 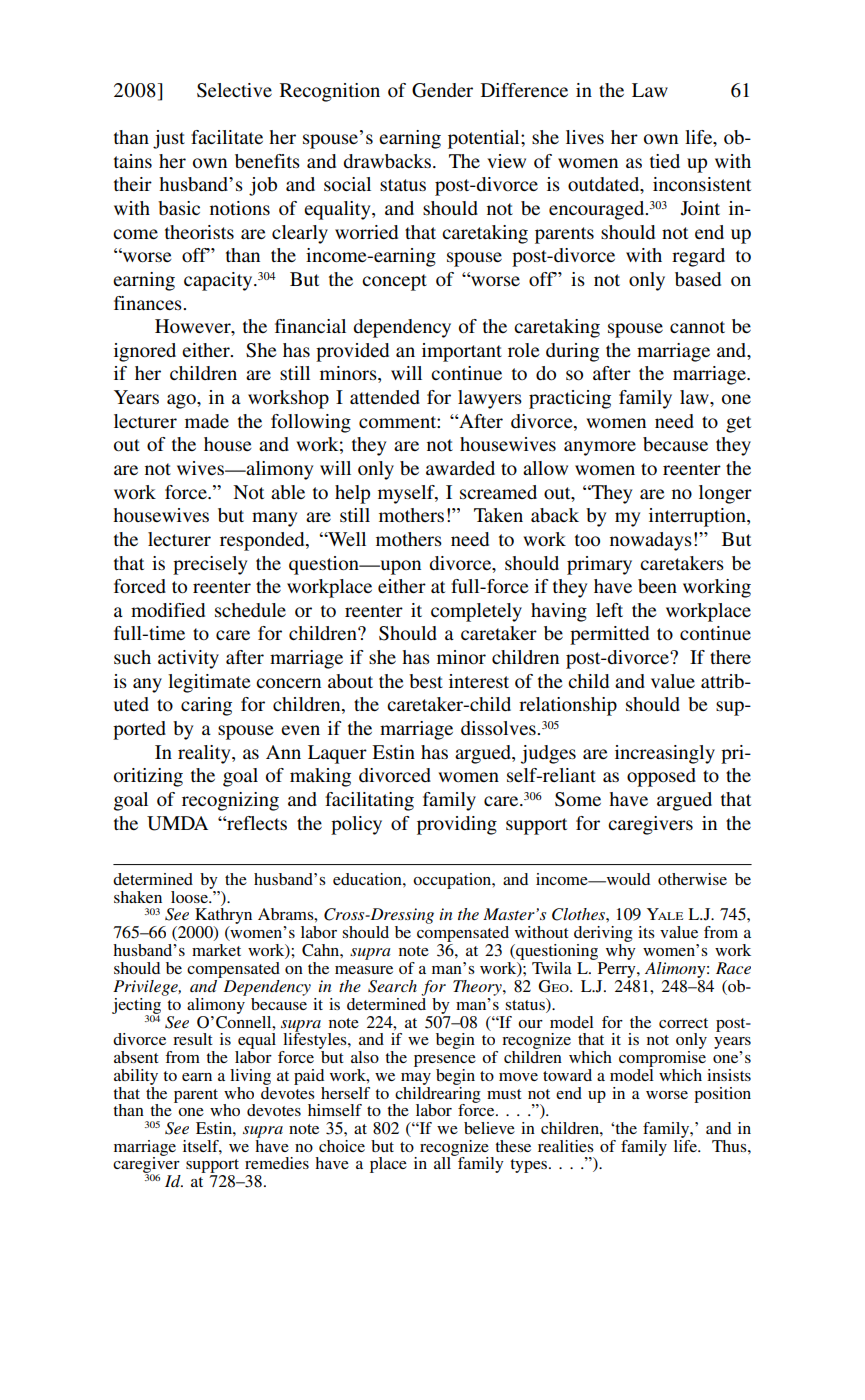 I want to click on been, so click(x=657, y=586).
